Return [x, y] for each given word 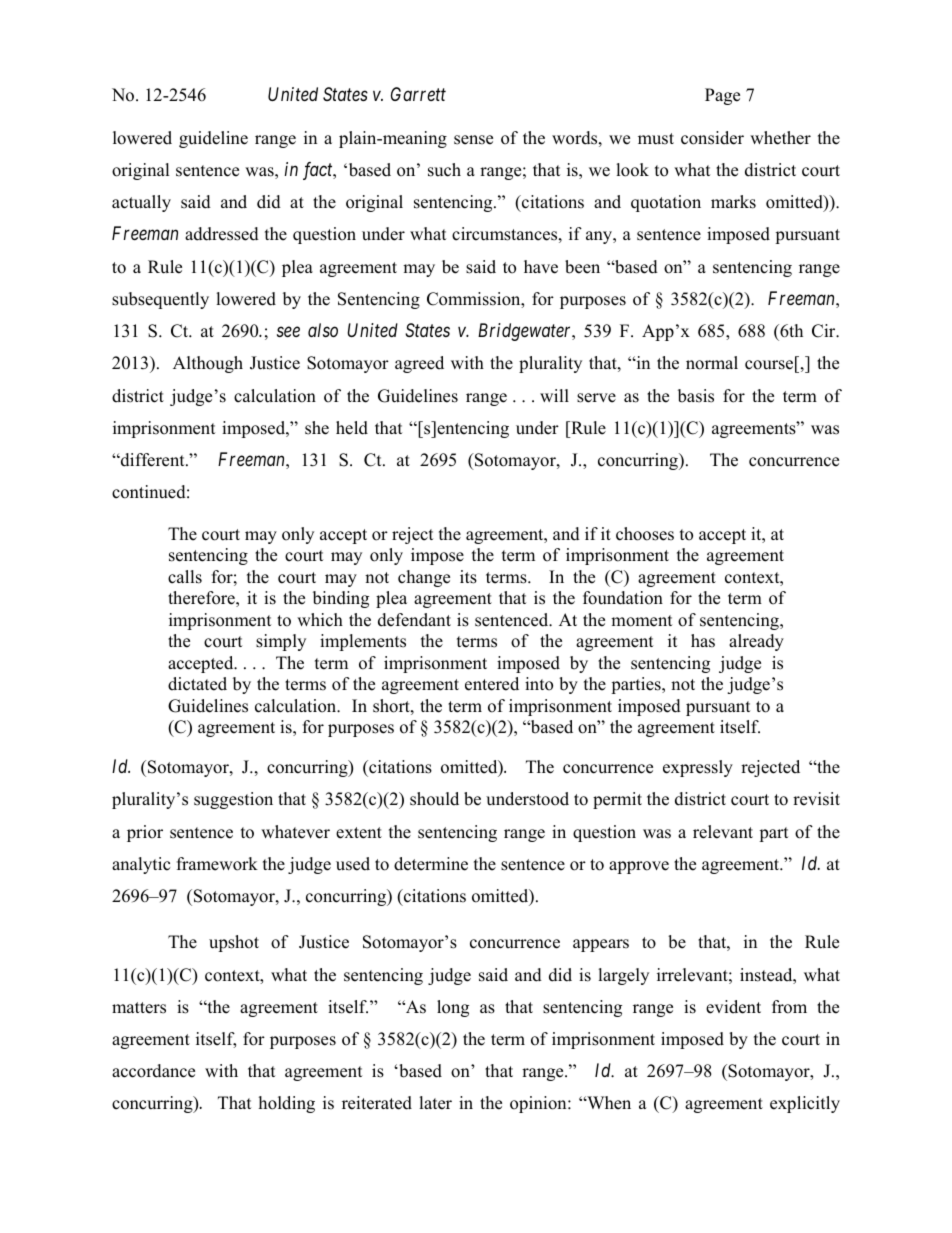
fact [319, 171]
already [756, 642]
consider [712, 138]
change [424, 578]
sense [473, 140]
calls [185, 577]
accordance [153, 1071]
